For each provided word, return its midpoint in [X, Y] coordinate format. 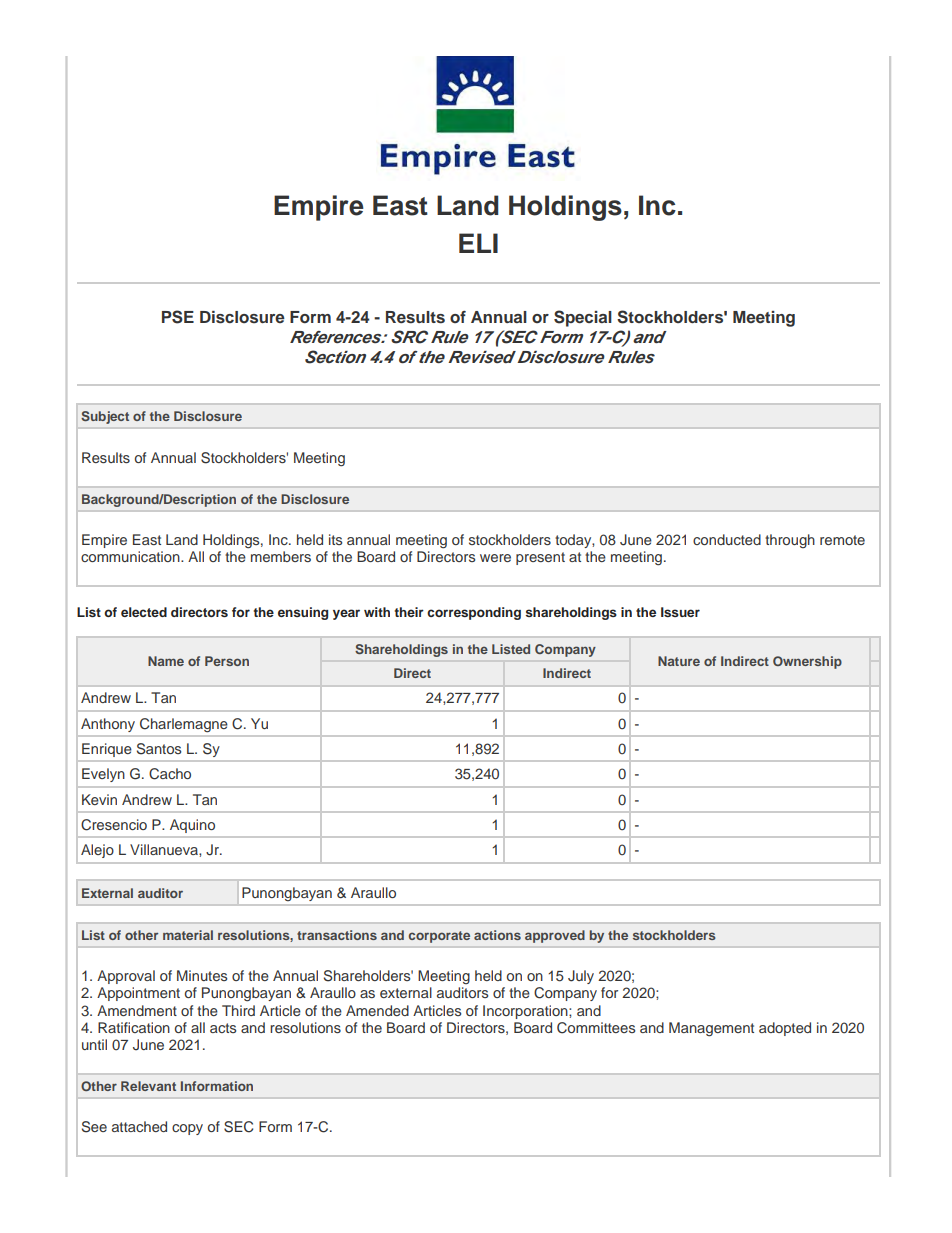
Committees [596, 1028]
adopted [785, 1029]
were [495, 558]
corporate [439, 937]
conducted [727, 539]
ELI [478, 243]
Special [583, 318]
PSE [178, 317]
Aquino [192, 826]
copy [187, 1129]
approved [555, 936]
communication [131, 556]
